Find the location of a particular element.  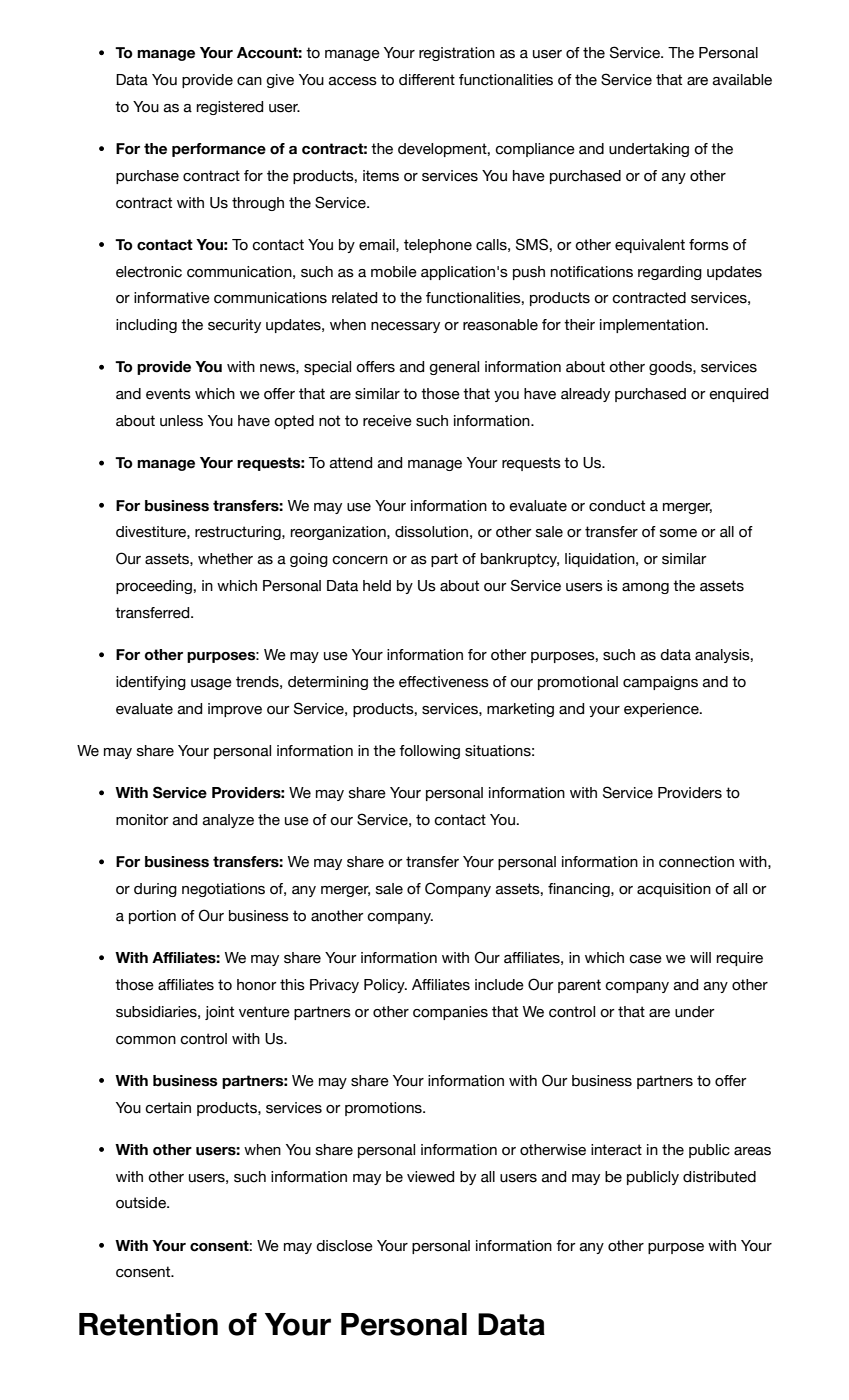

acquisition is located at coordinates (674, 890).
